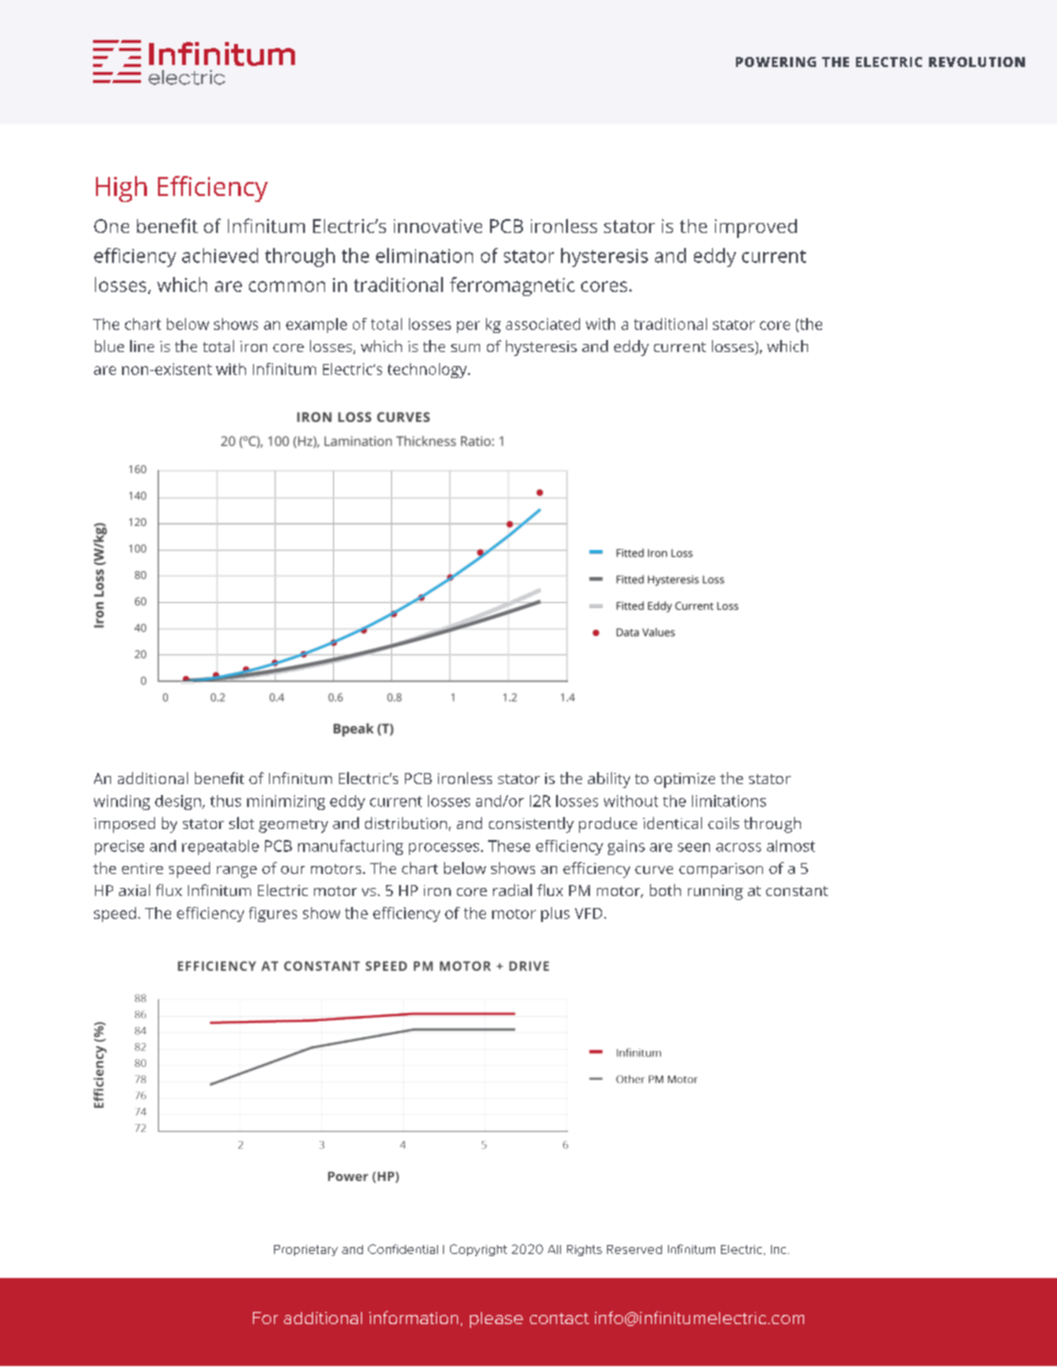 The height and width of the screenshot is (1368, 1057). What do you see at coordinates (306, 1250) in the screenshot?
I see `Proprietary` at bounding box center [306, 1250].
